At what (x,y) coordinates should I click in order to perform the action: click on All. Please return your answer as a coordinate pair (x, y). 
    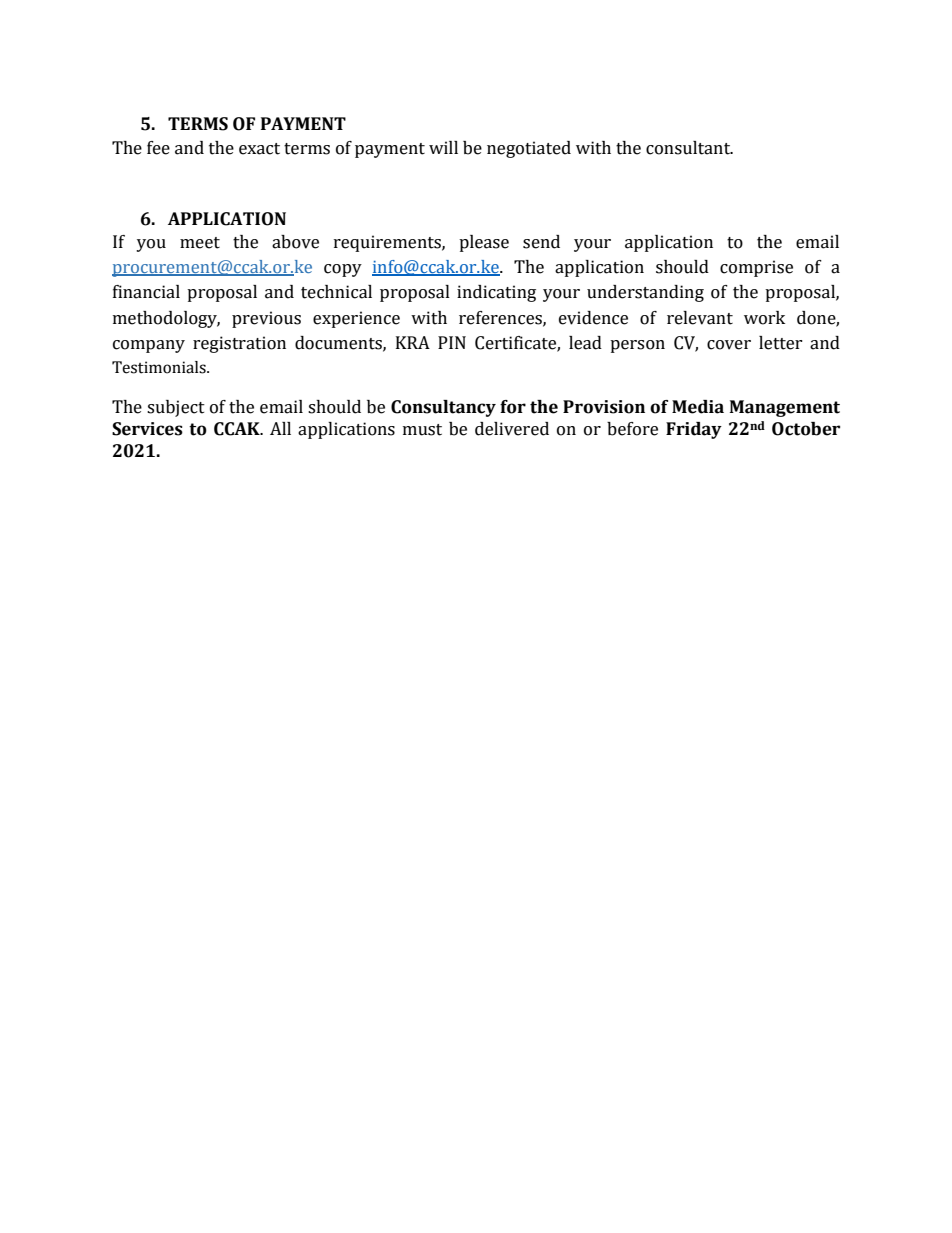
    Looking at the image, I should click on (280, 428).
